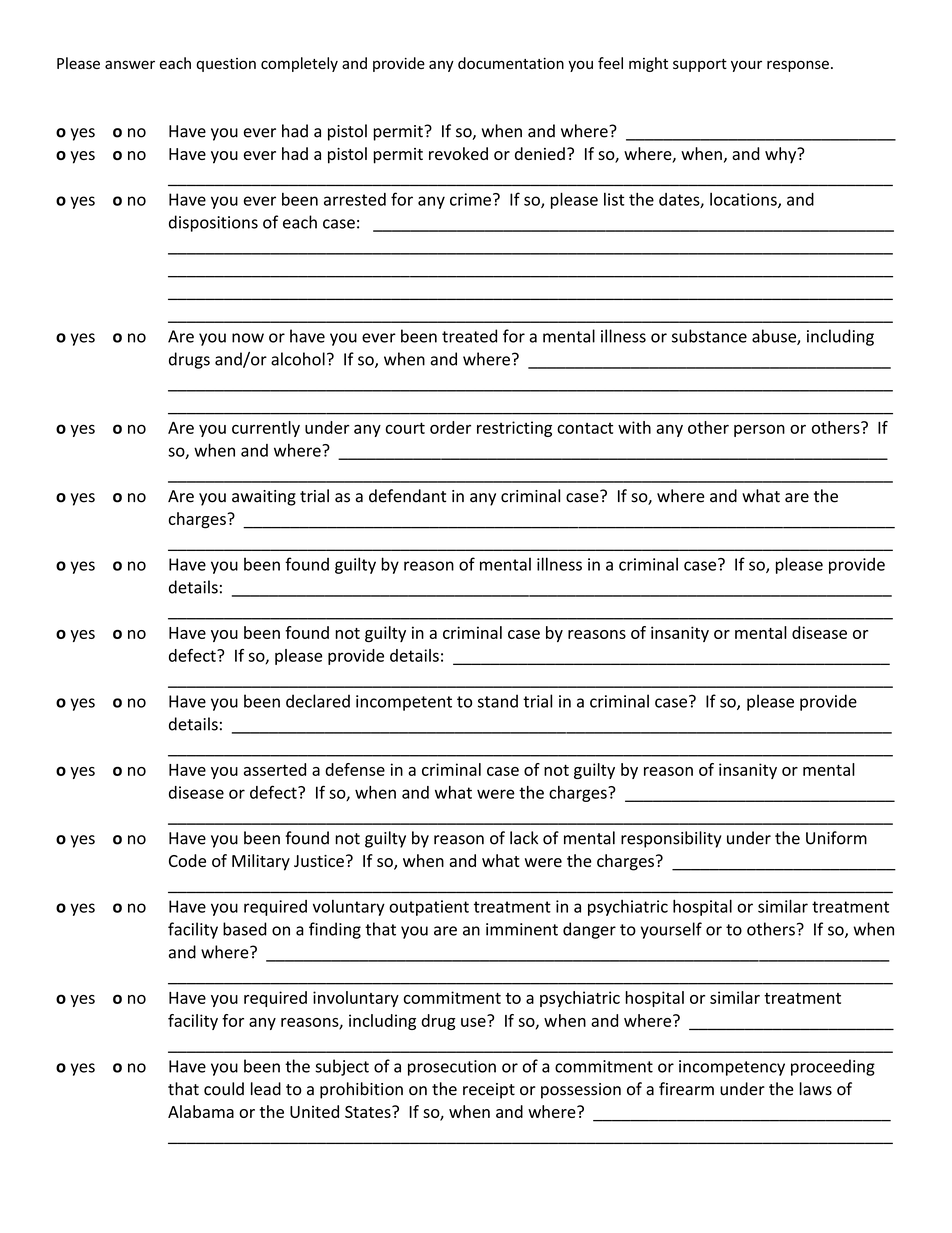  What do you see at coordinates (671, 839) in the document?
I see `responsibility` at bounding box center [671, 839].
